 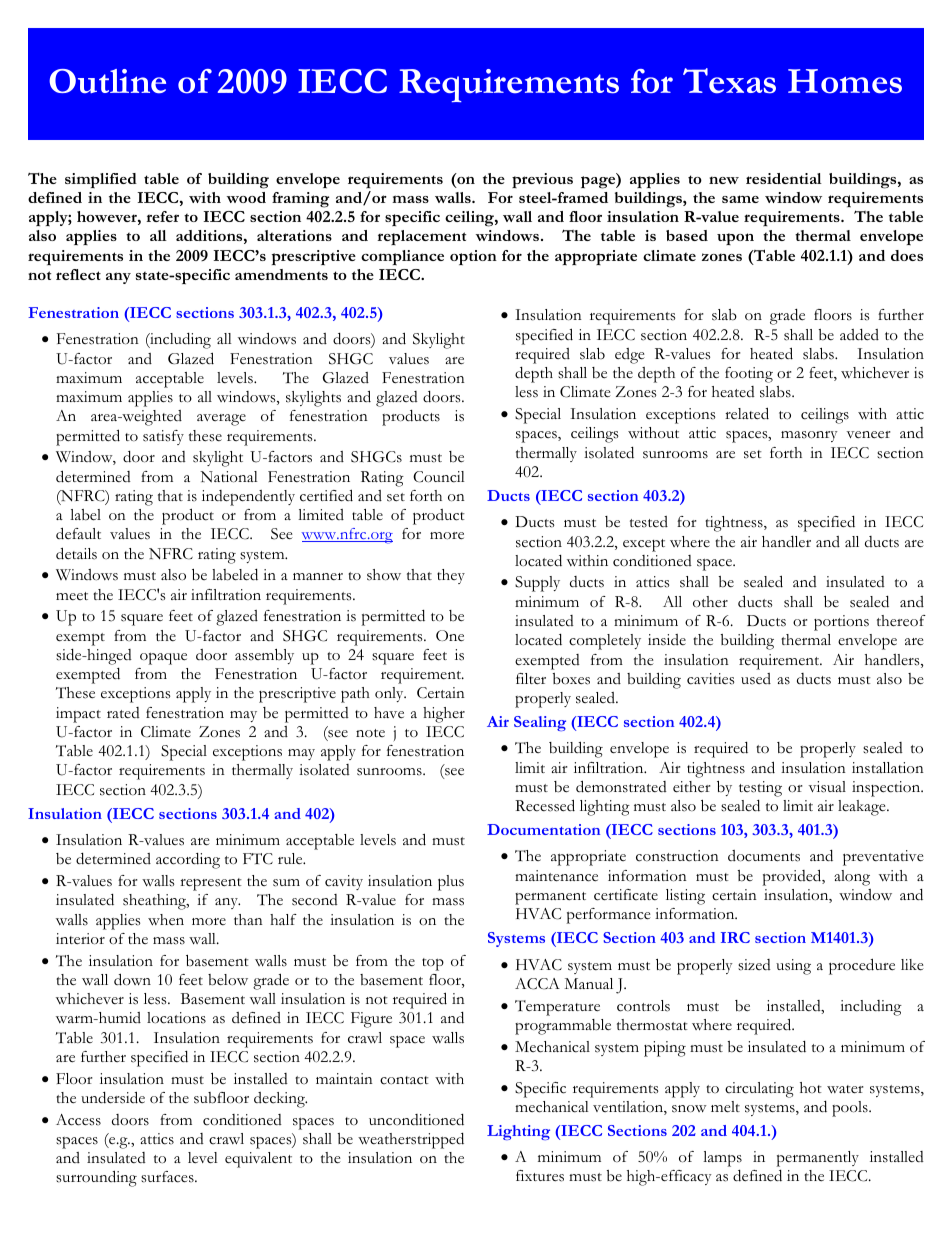 What do you see at coordinates (168, 1177) in the image?
I see `surfaces` at bounding box center [168, 1177].
